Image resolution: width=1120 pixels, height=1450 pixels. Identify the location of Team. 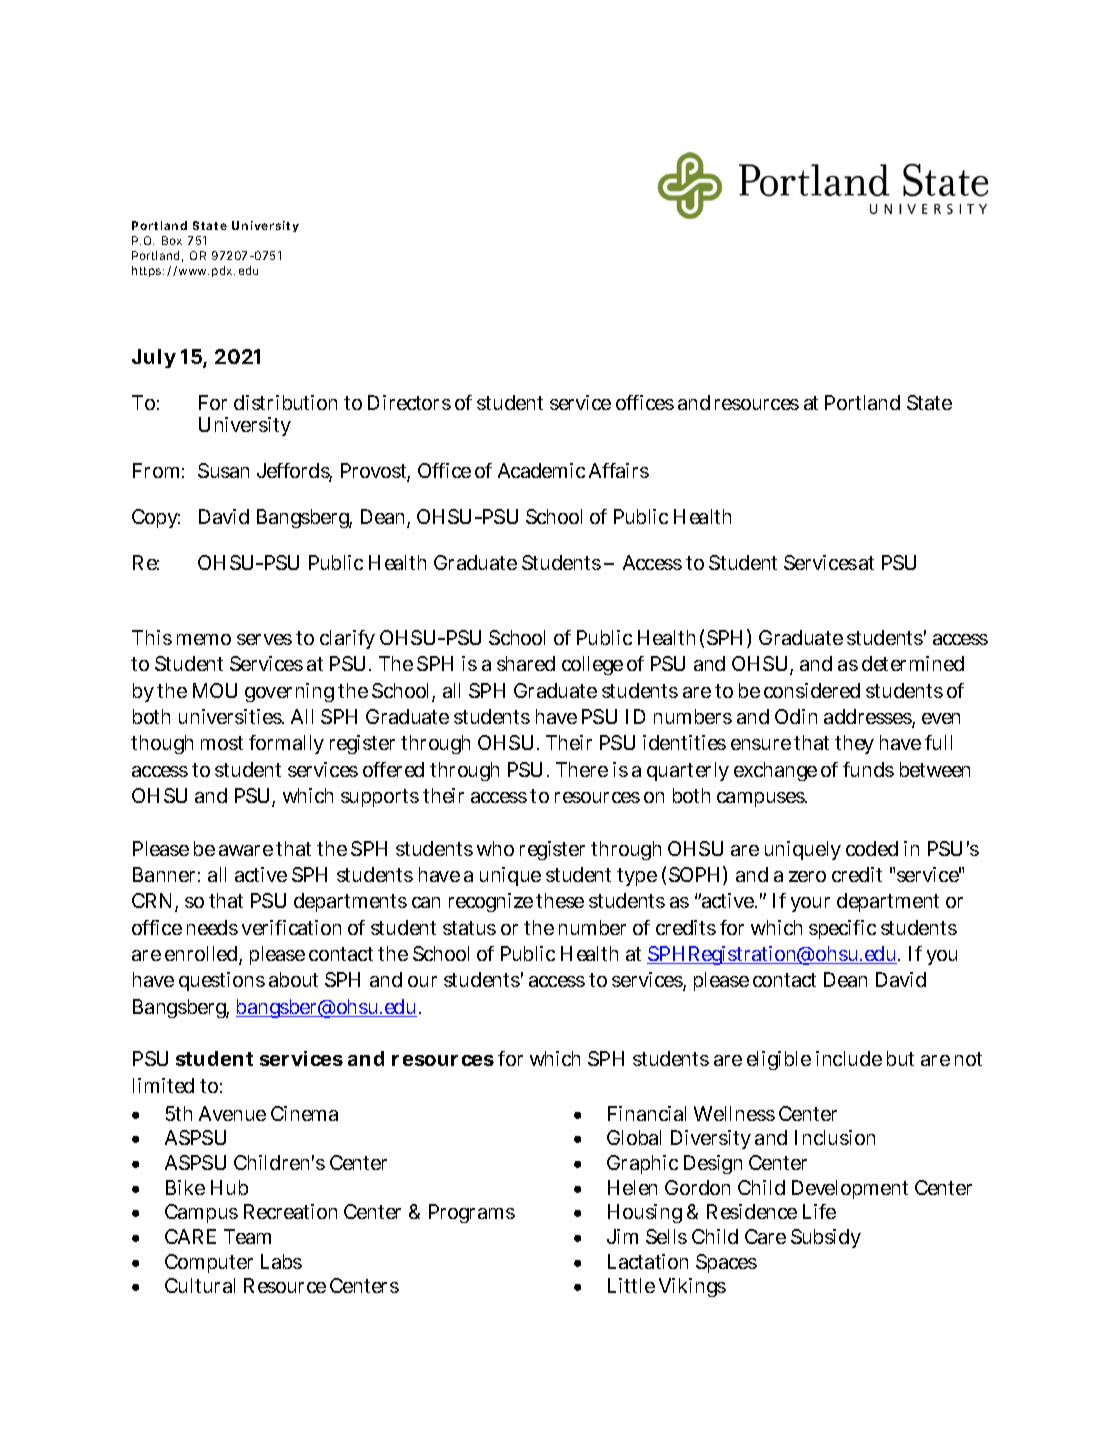
(247, 1236).
